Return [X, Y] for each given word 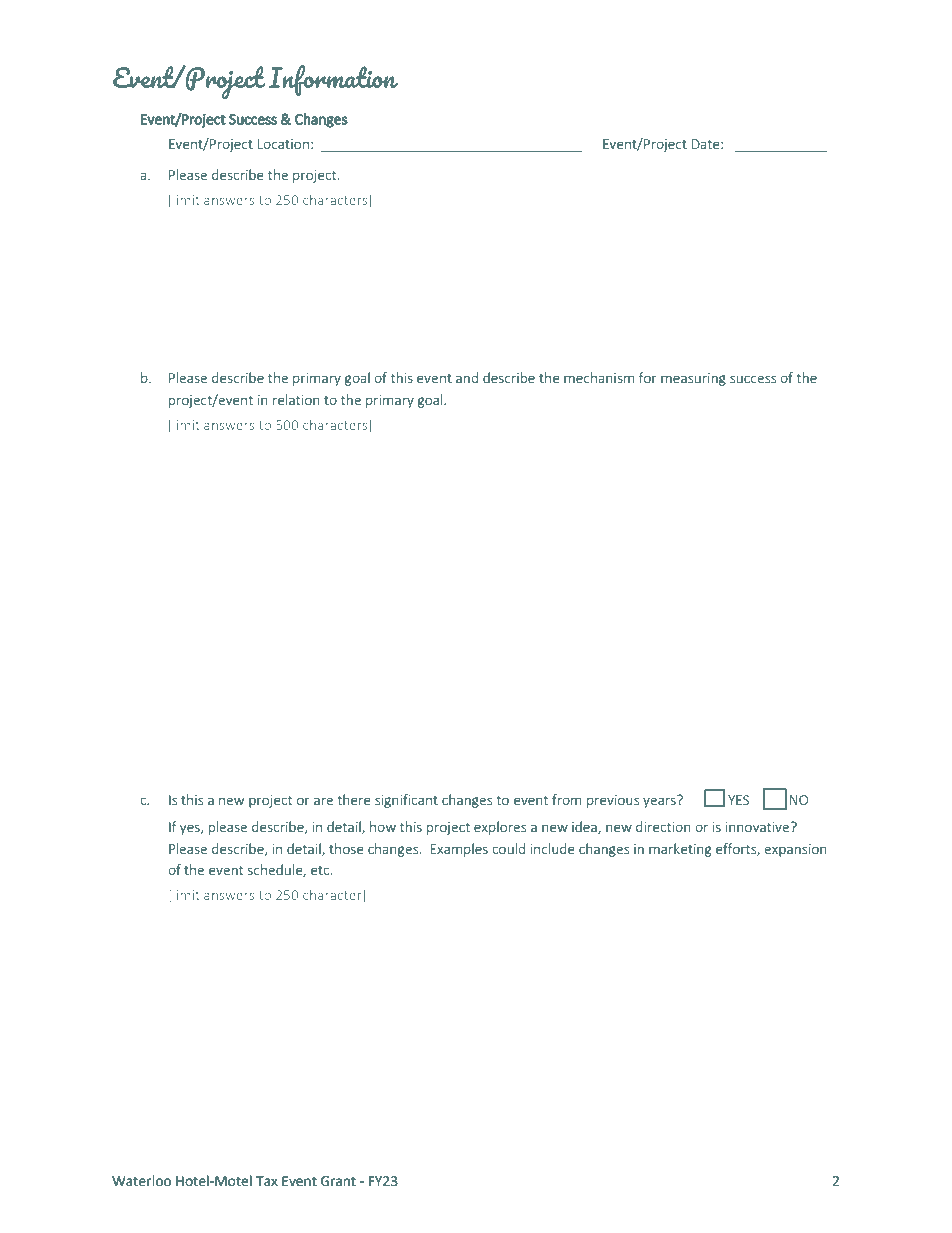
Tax [267, 1181]
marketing [680, 850]
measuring [693, 379]
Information [333, 80]
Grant [338, 1181]
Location [283, 144]
